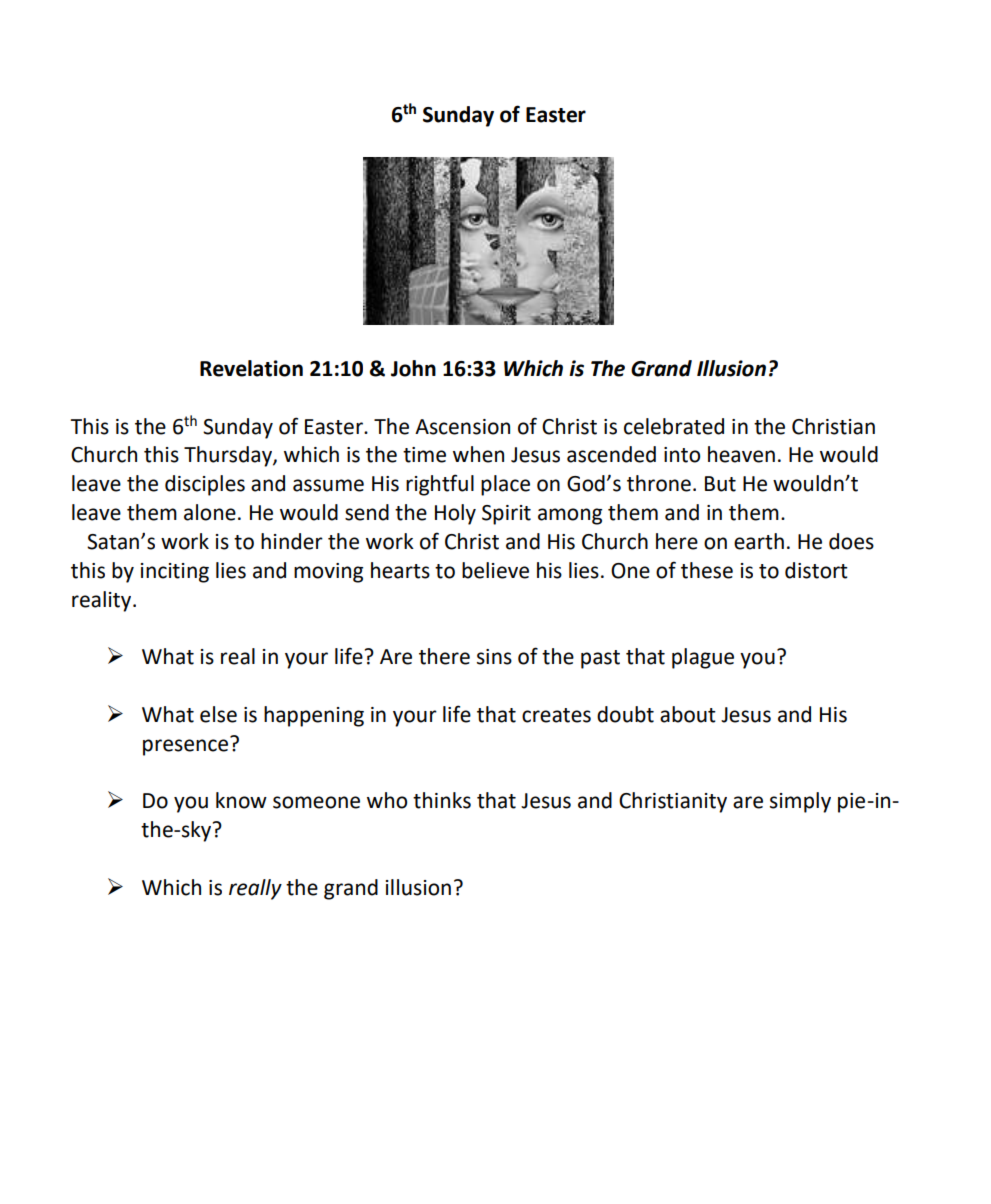 Image resolution: width=991 pixels, height=1204 pixels. What do you see at coordinates (251, 368) in the screenshot?
I see `Revelation` at bounding box center [251, 368].
